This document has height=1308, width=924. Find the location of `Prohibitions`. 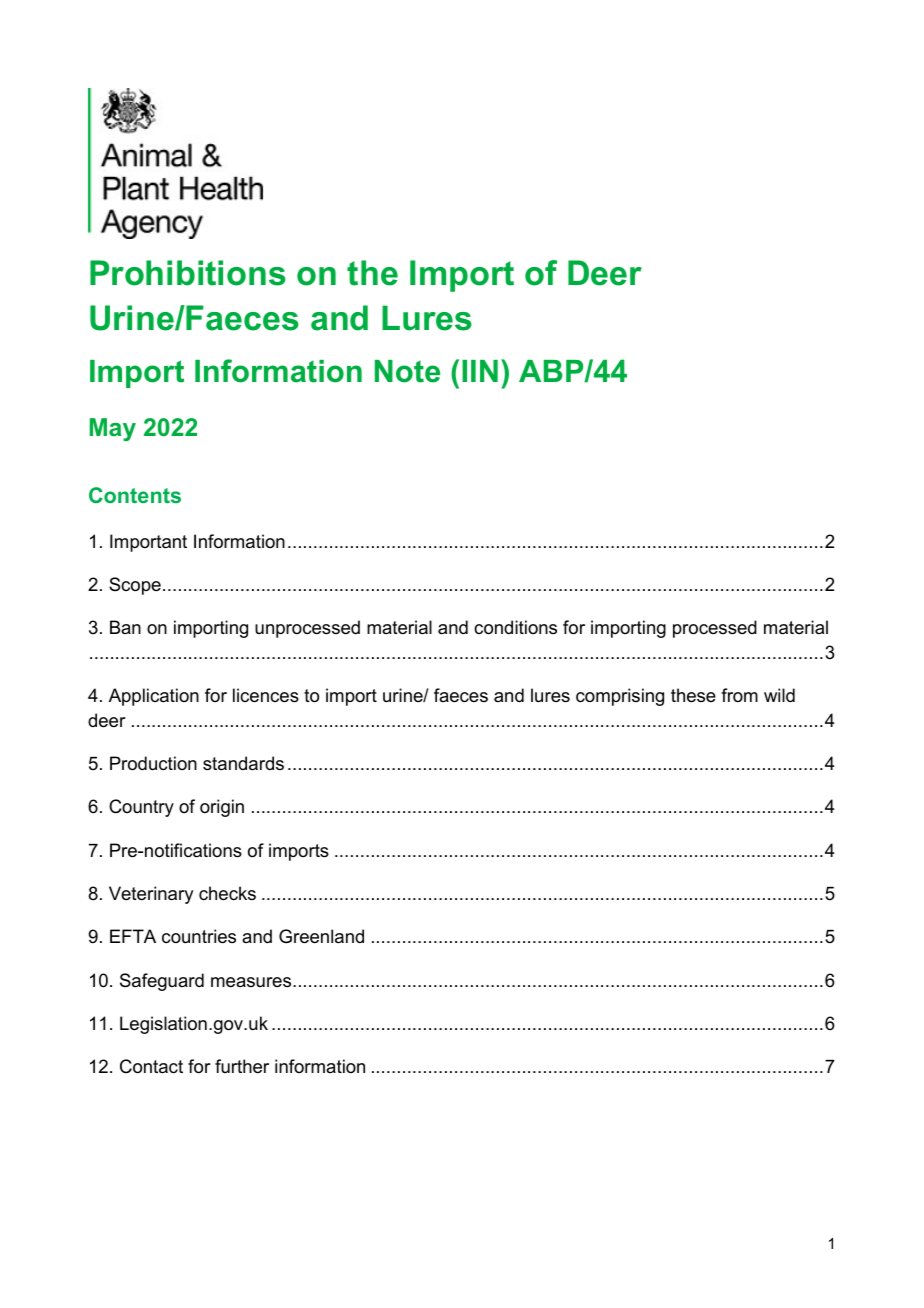

Prohibitions is located at coordinates (188, 273).
